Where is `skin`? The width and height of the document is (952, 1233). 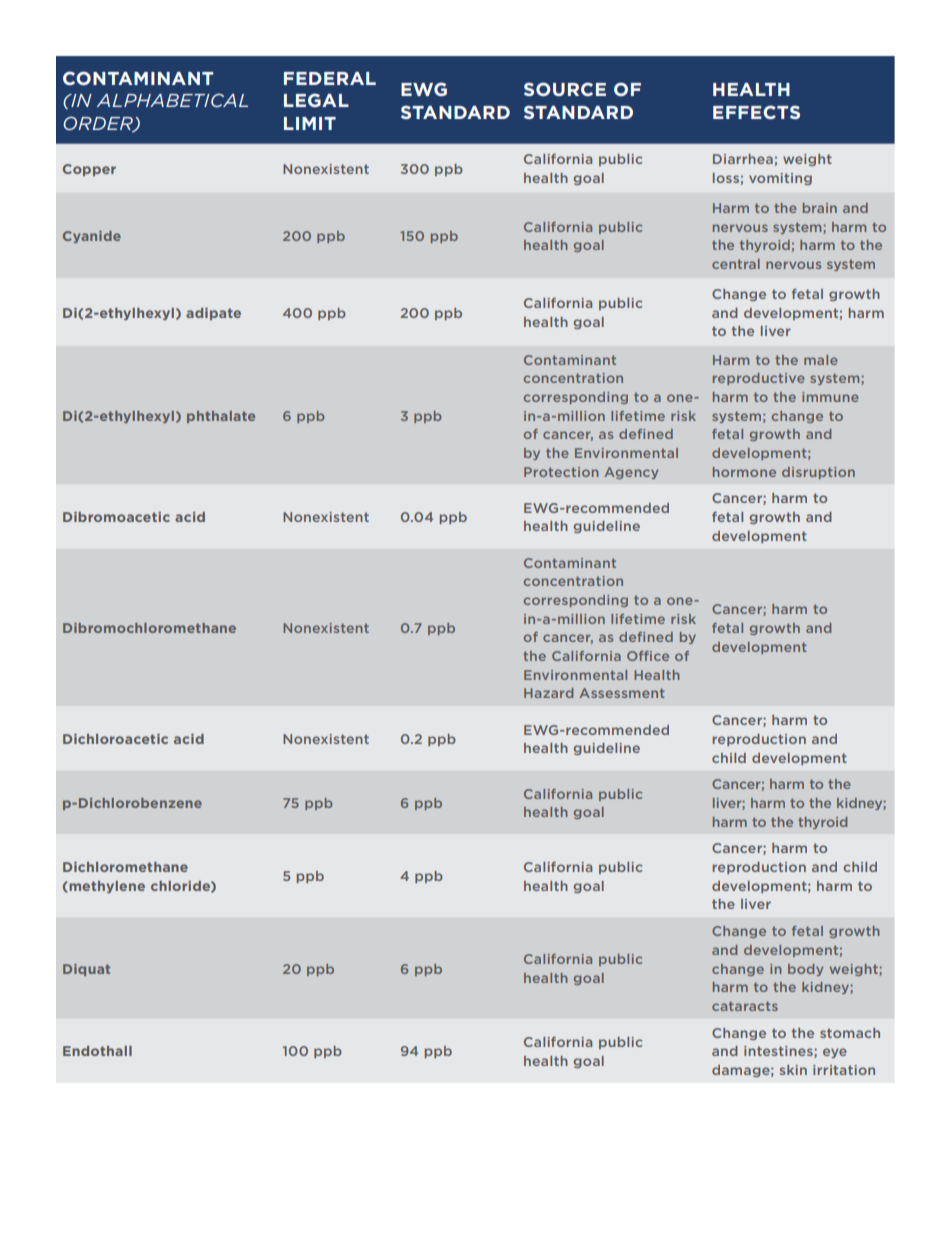 skin is located at coordinates (793, 1070).
